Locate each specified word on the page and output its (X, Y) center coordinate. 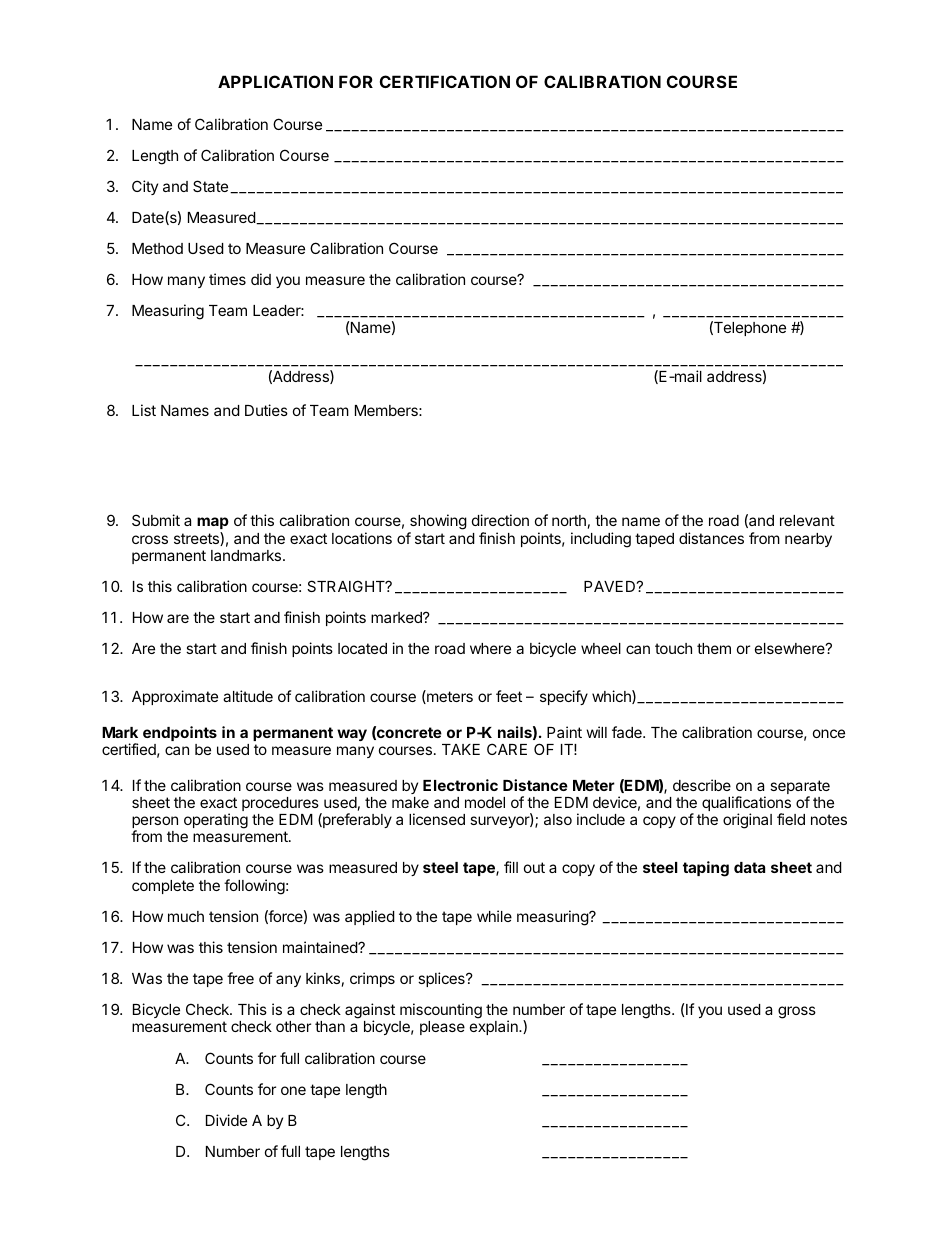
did (261, 279)
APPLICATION (275, 81)
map (213, 523)
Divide (226, 1120)
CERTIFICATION (445, 81)
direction (500, 520)
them (714, 648)
